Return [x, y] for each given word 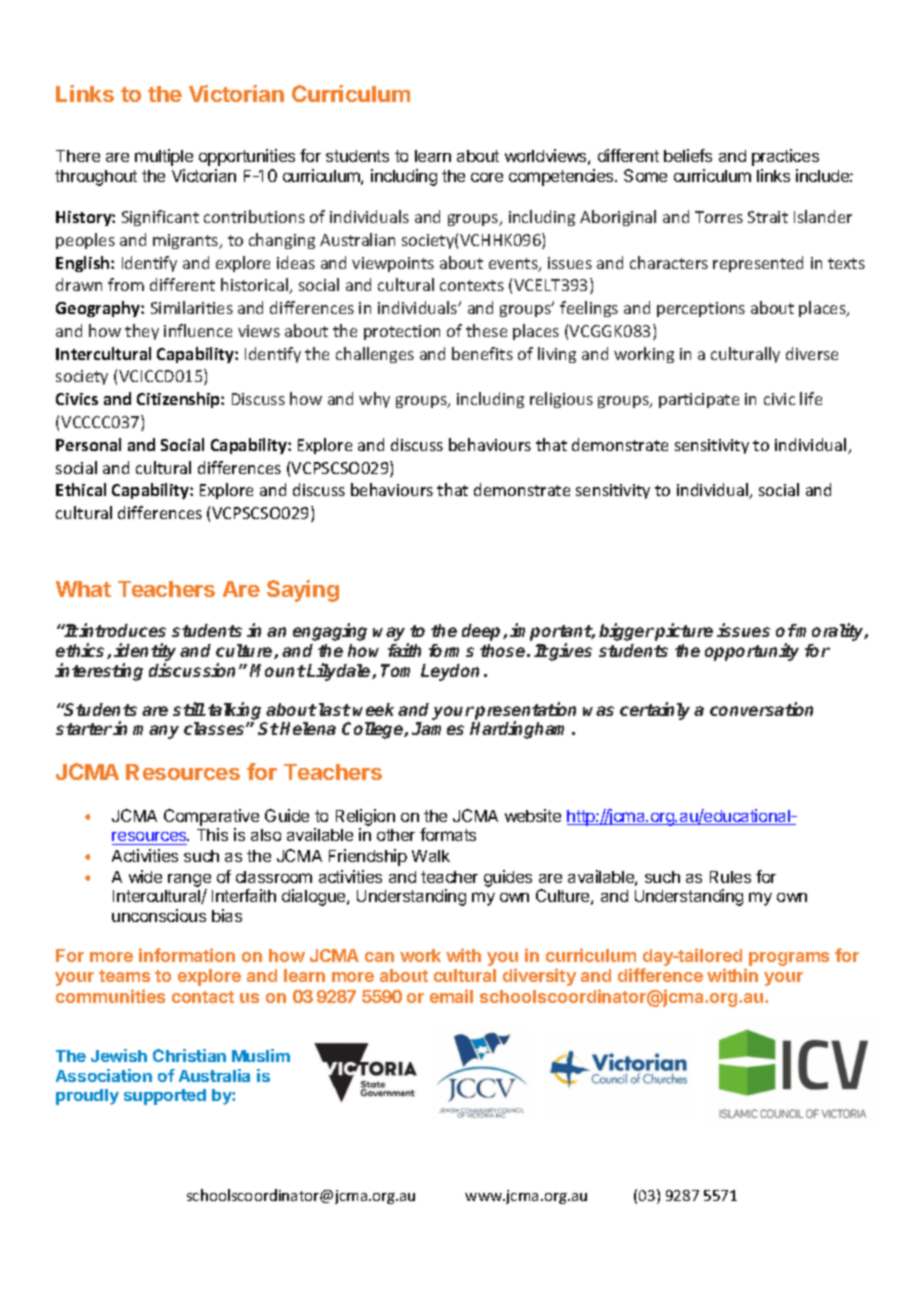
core [487, 177]
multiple [164, 157]
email [451, 996]
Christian [189, 1055]
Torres [719, 217]
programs [789, 959]
